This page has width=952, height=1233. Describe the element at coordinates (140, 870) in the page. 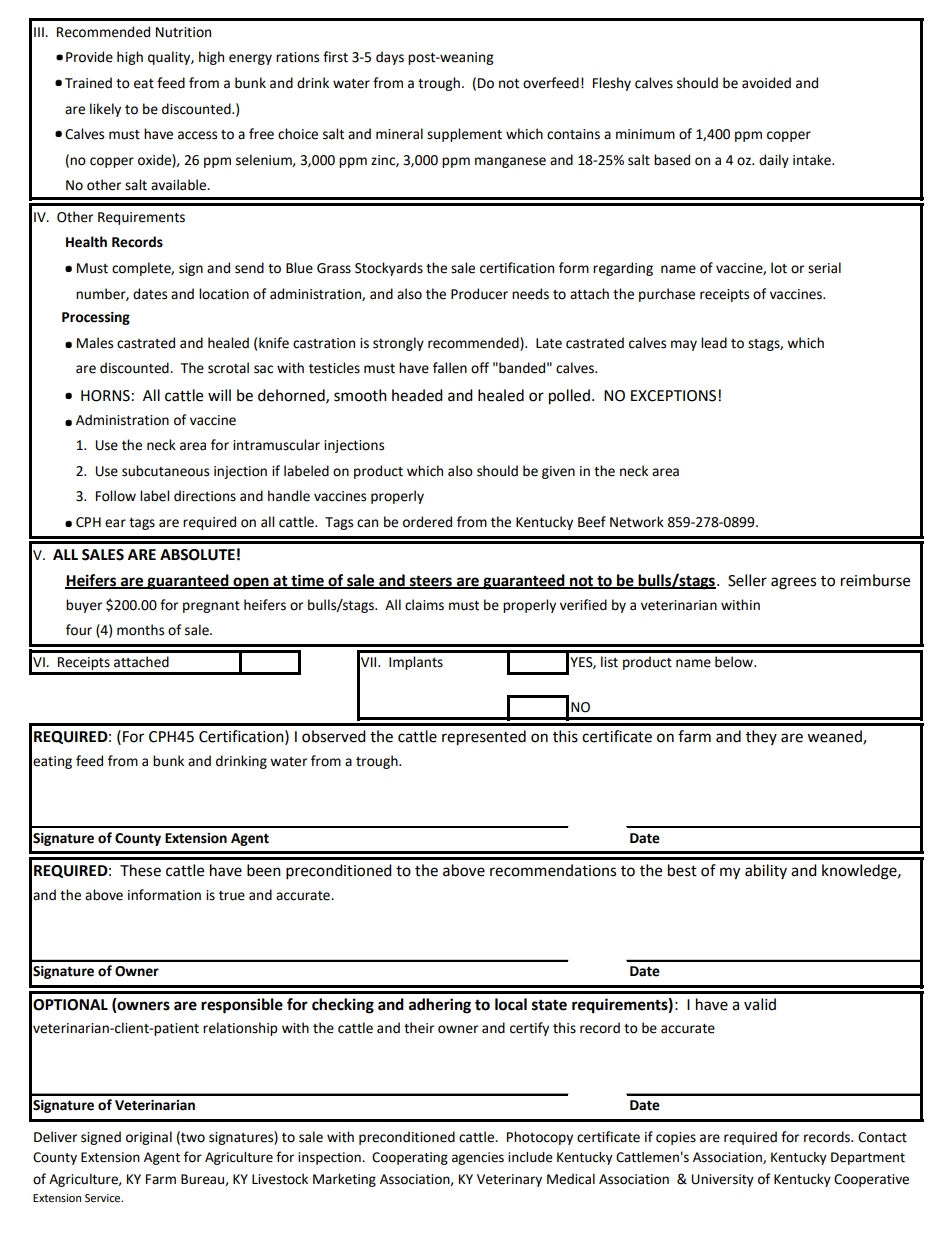

I see `These` at that location.
